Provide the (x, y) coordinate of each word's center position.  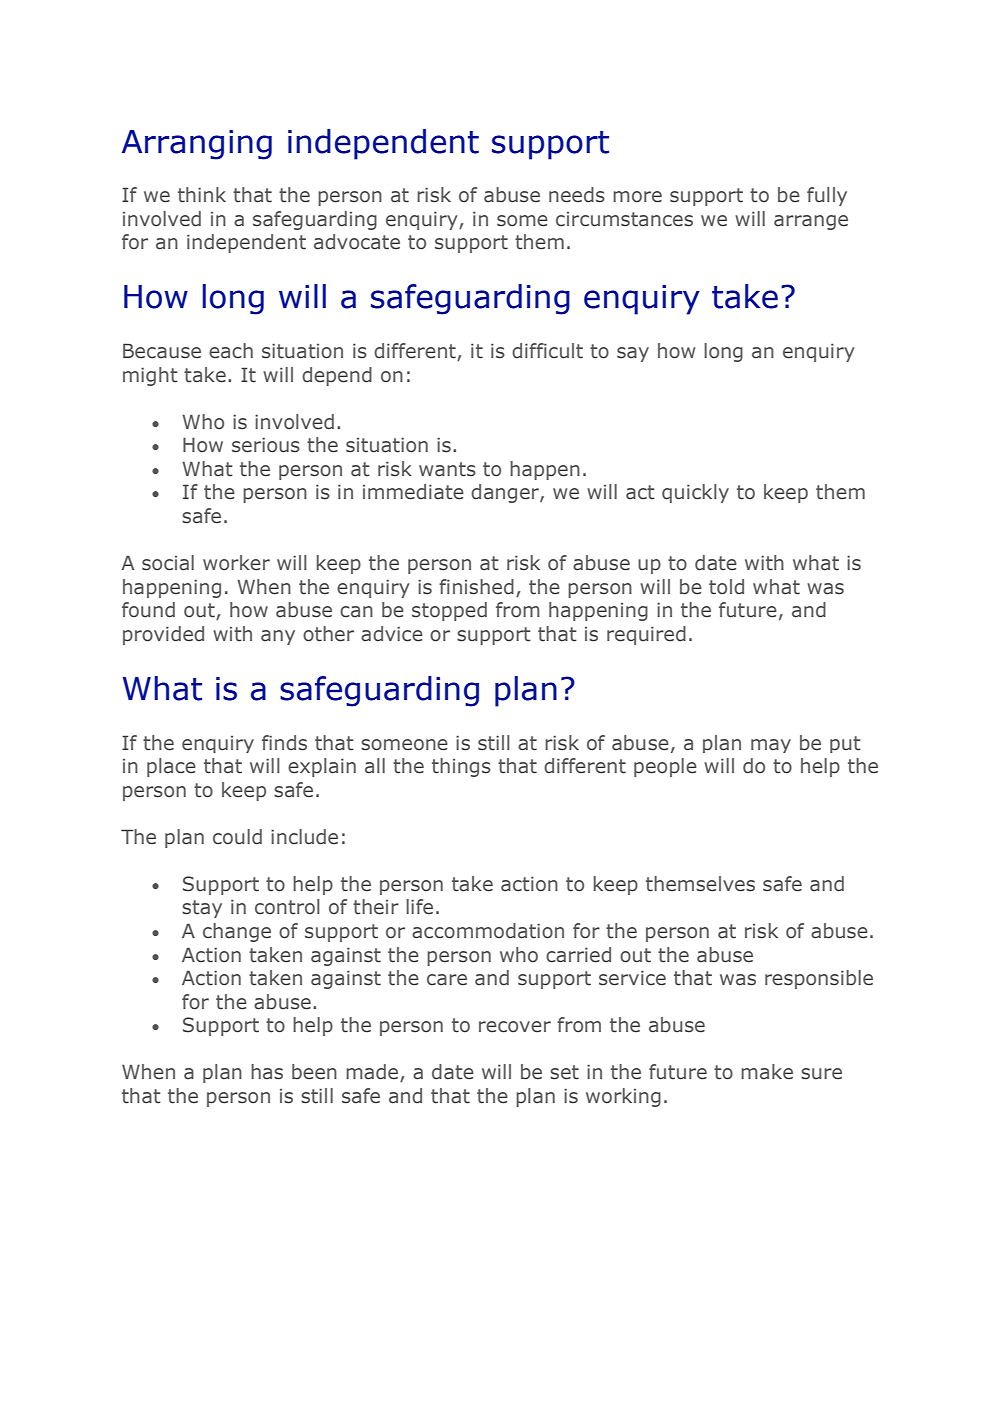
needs (577, 195)
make (767, 1072)
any (278, 637)
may (771, 746)
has (267, 1072)
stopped (449, 611)
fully (827, 196)
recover (515, 1027)
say (633, 354)
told (726, 587)
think (202, 195)
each (231, 351)
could (237, 837)
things (461, 767)
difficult (547, 351)
